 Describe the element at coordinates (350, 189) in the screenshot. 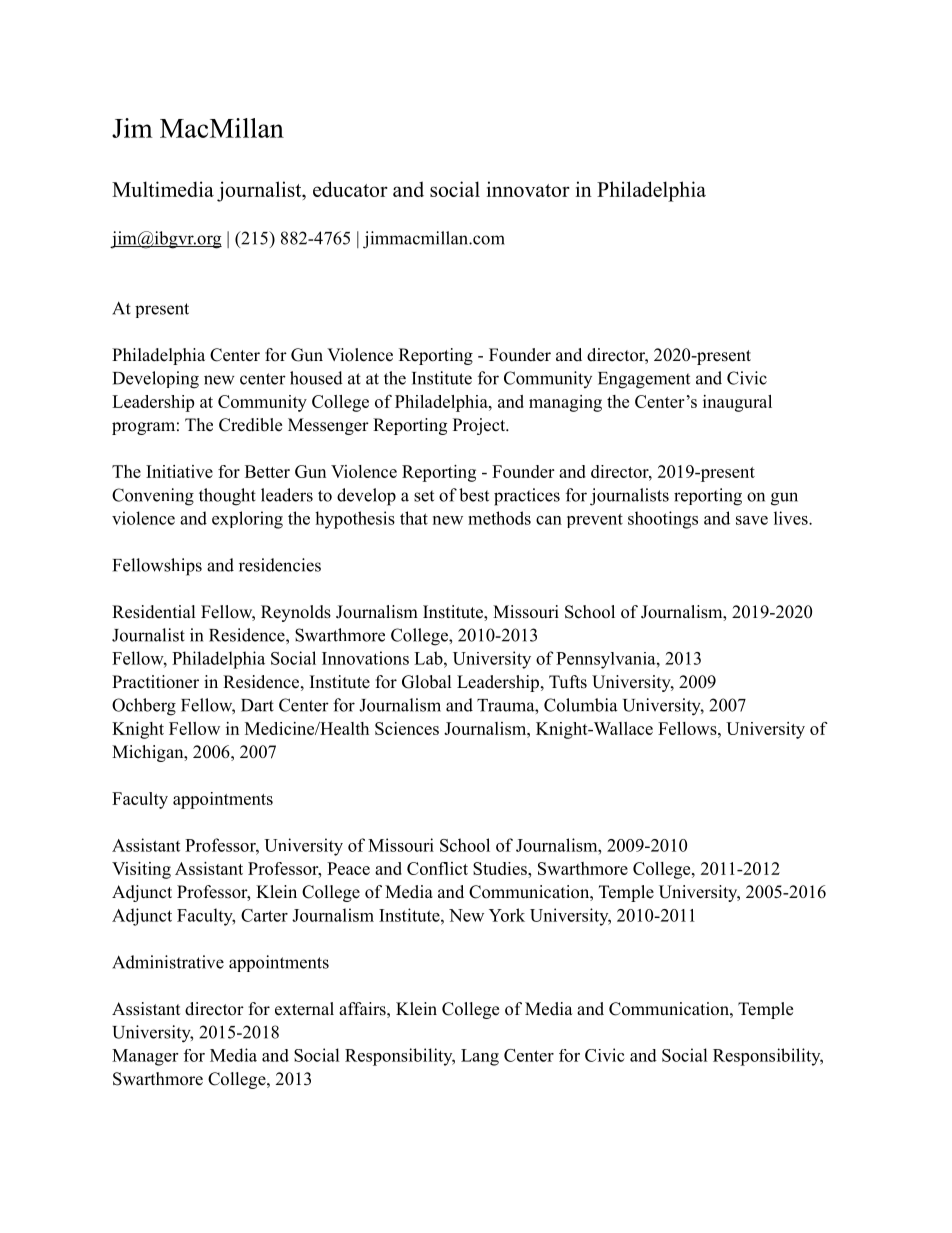

I see `educator` at that location.
